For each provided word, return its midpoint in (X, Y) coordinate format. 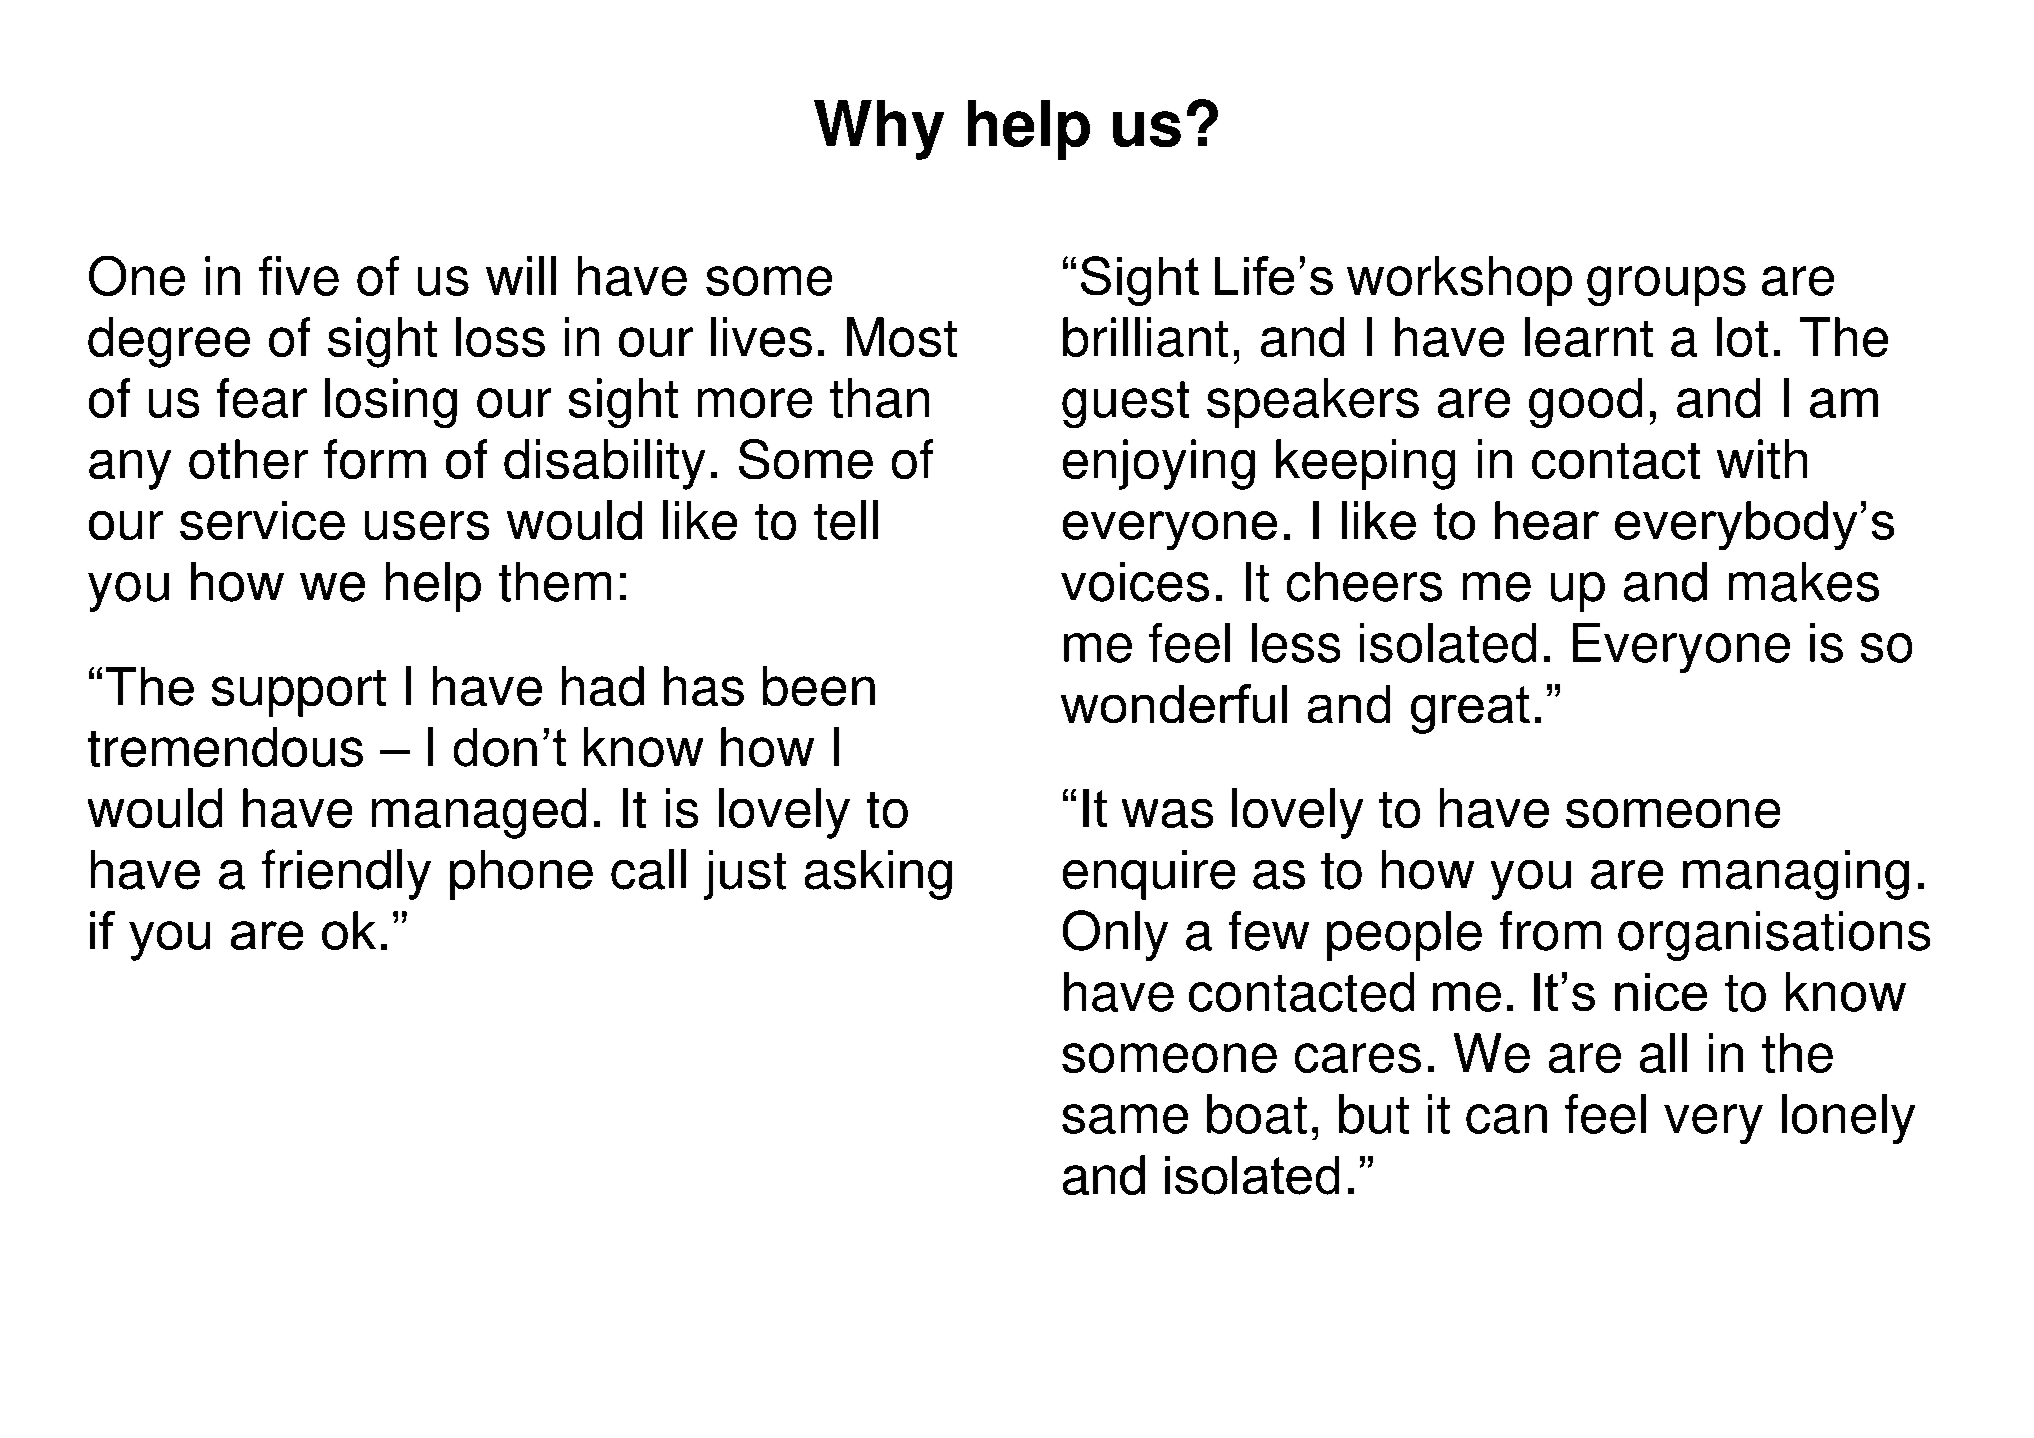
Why (879, 130)
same (1125, 1119)
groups (1666, 286)
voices (1135, 582)
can (1506, 1119)
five (299, 276)
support (299, 693)
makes (1804, 582)
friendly (346, 874)
